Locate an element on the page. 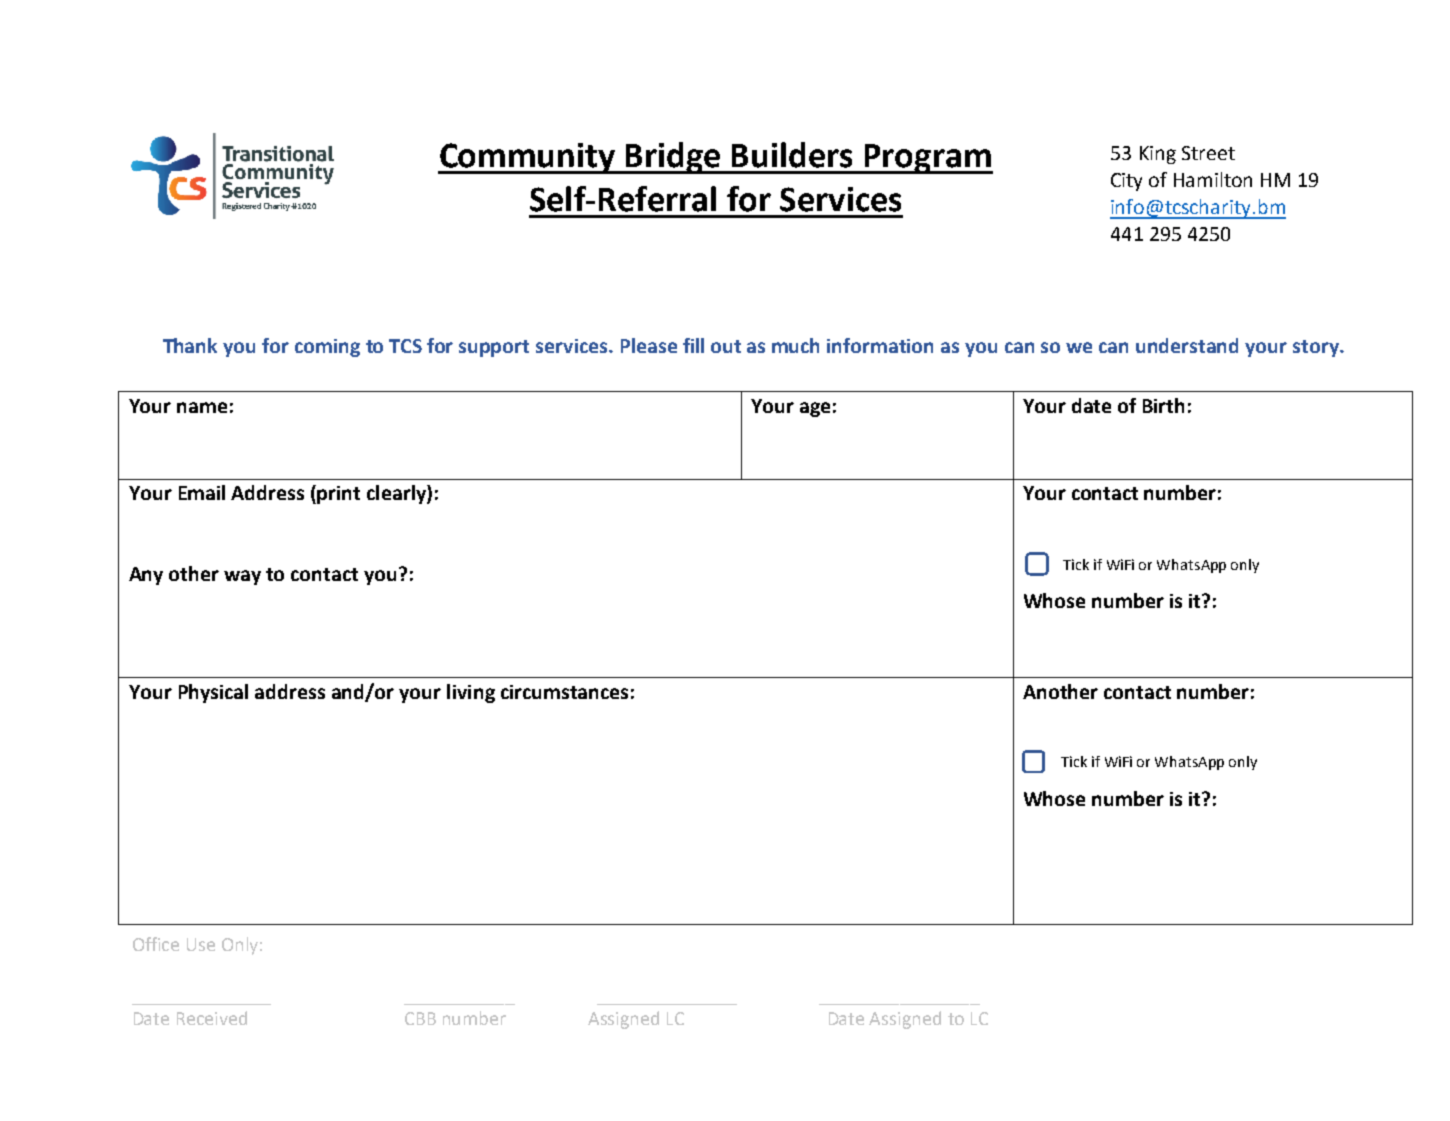 Image resolution: width=1450 pixels, height=1121 pixels. out is located at coordinates (726, 346).
